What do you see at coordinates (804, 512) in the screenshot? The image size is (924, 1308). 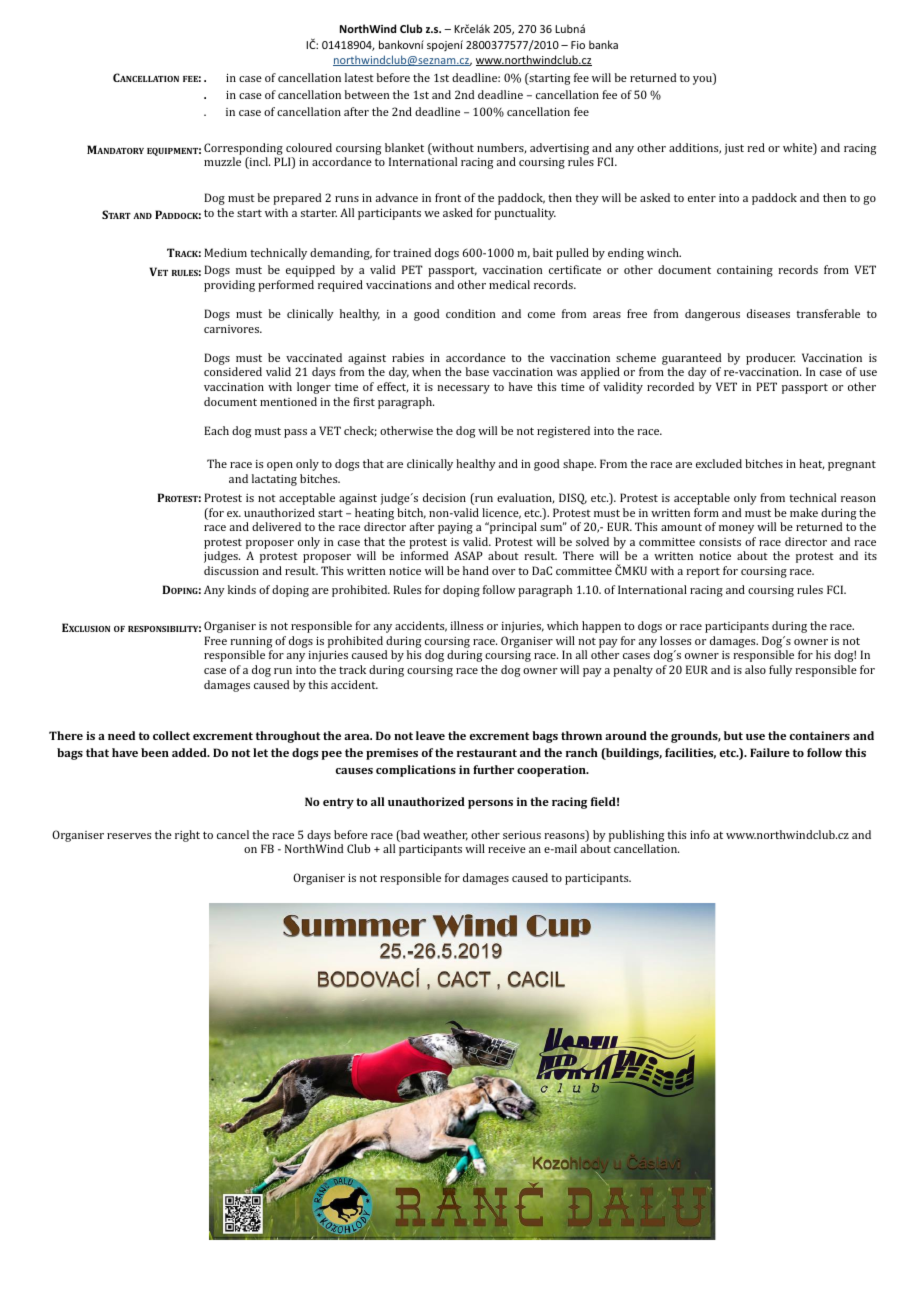 I see `make` at bounding box center [804, 512].
